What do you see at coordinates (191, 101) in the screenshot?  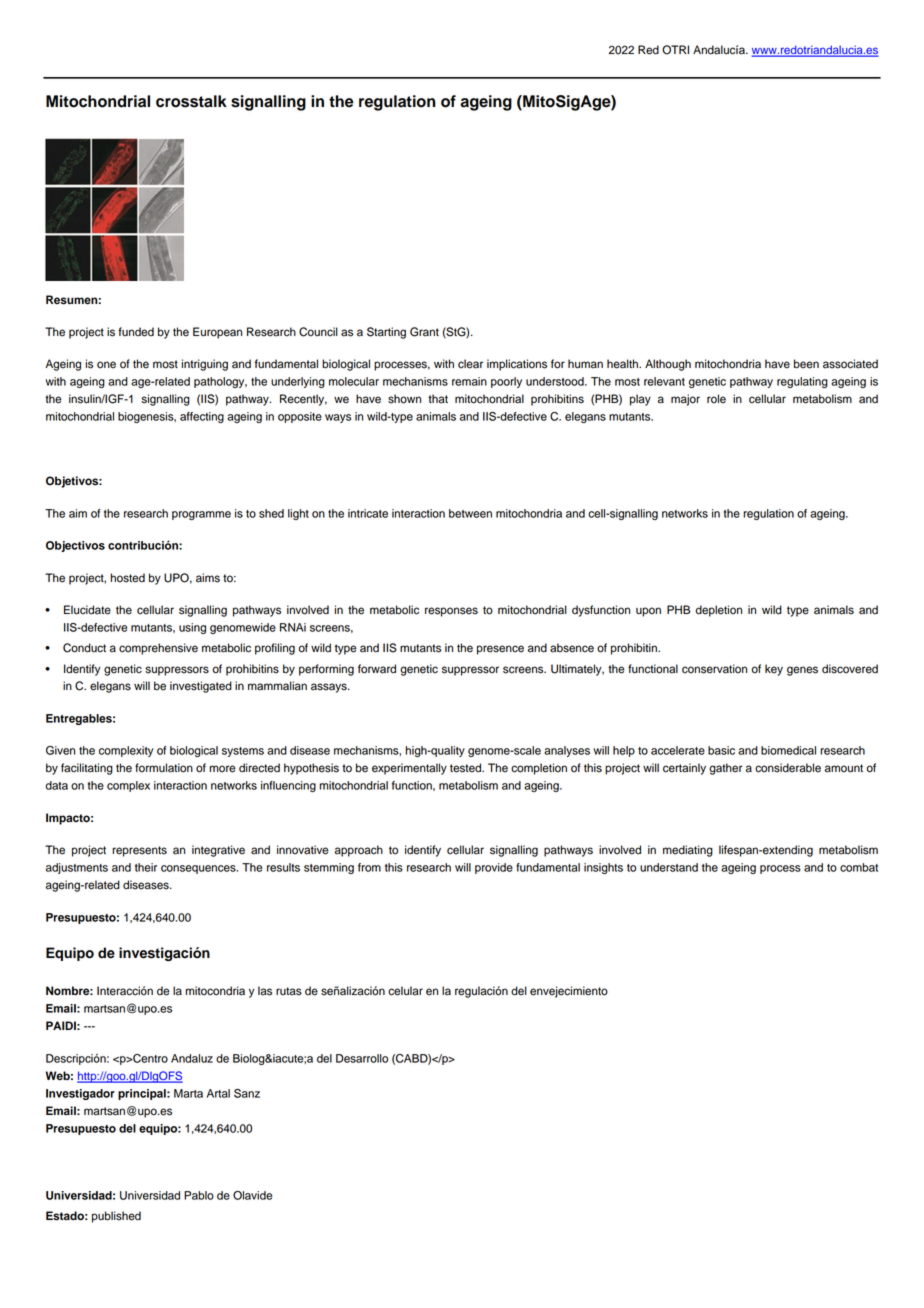 I see `crosstalk` at bounding box center [191, 101].
